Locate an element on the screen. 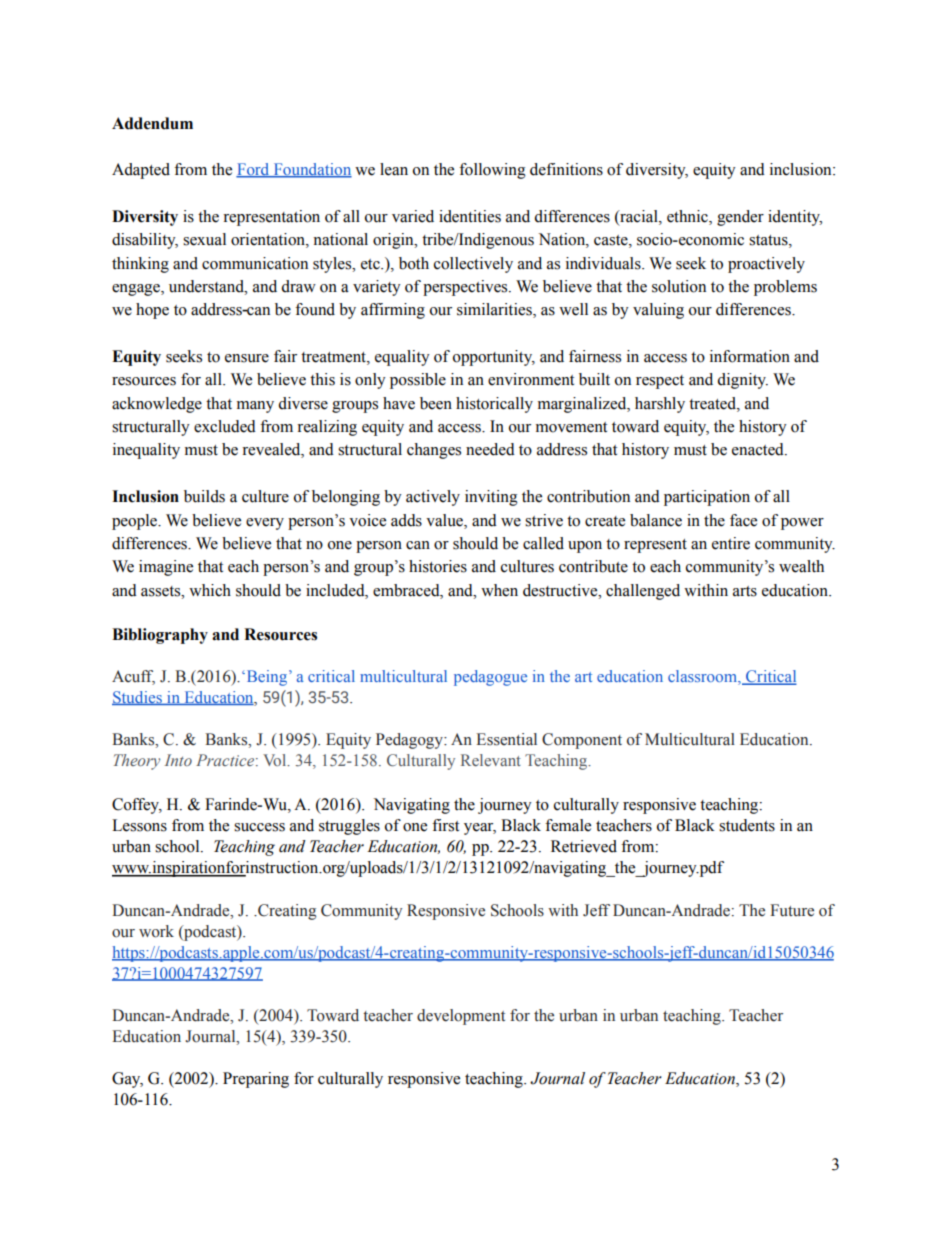 The height and width of the screenshot is (1233, 952). gender is located at coordinates (740, 218).
